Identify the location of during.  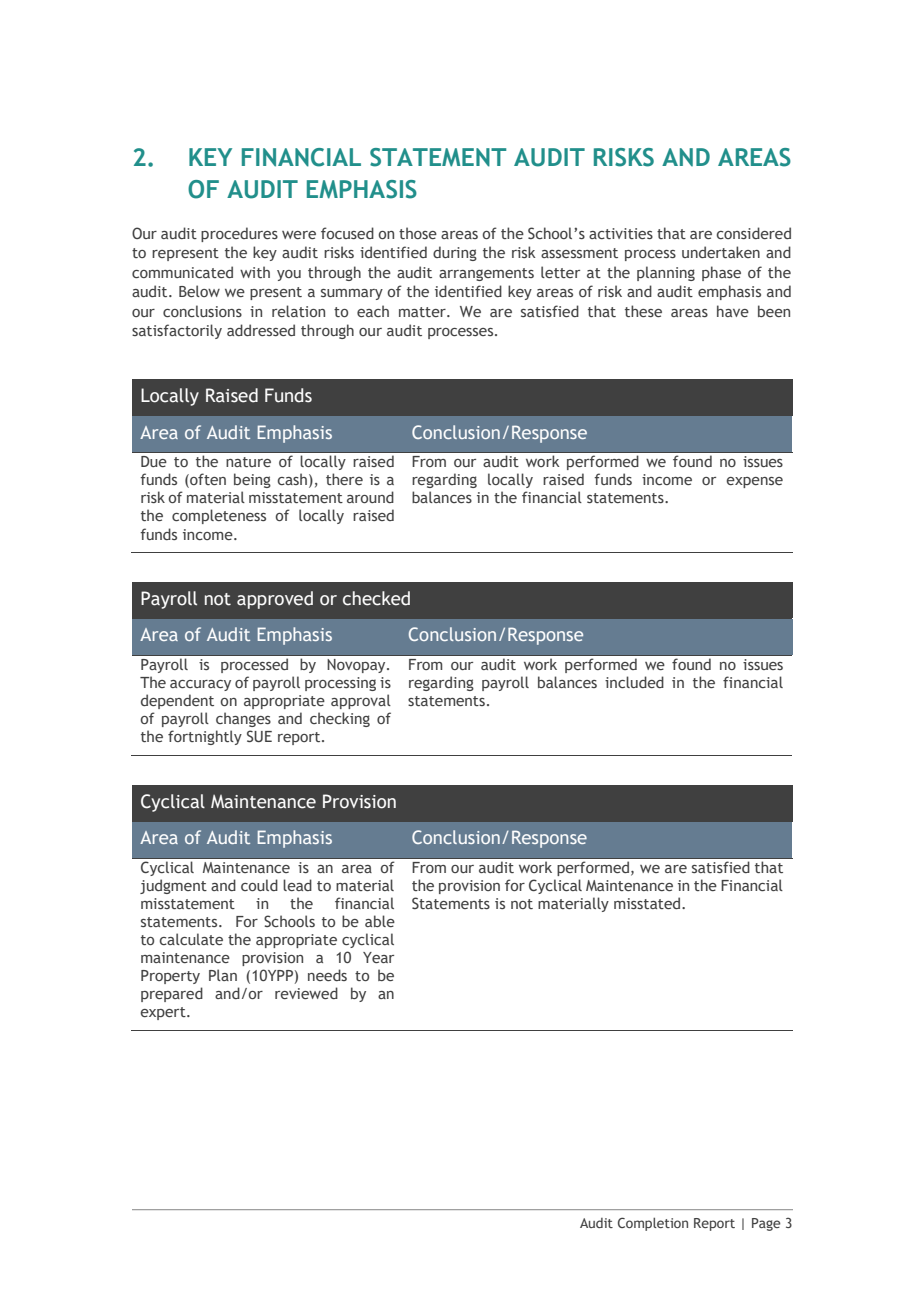
(455, 253).
